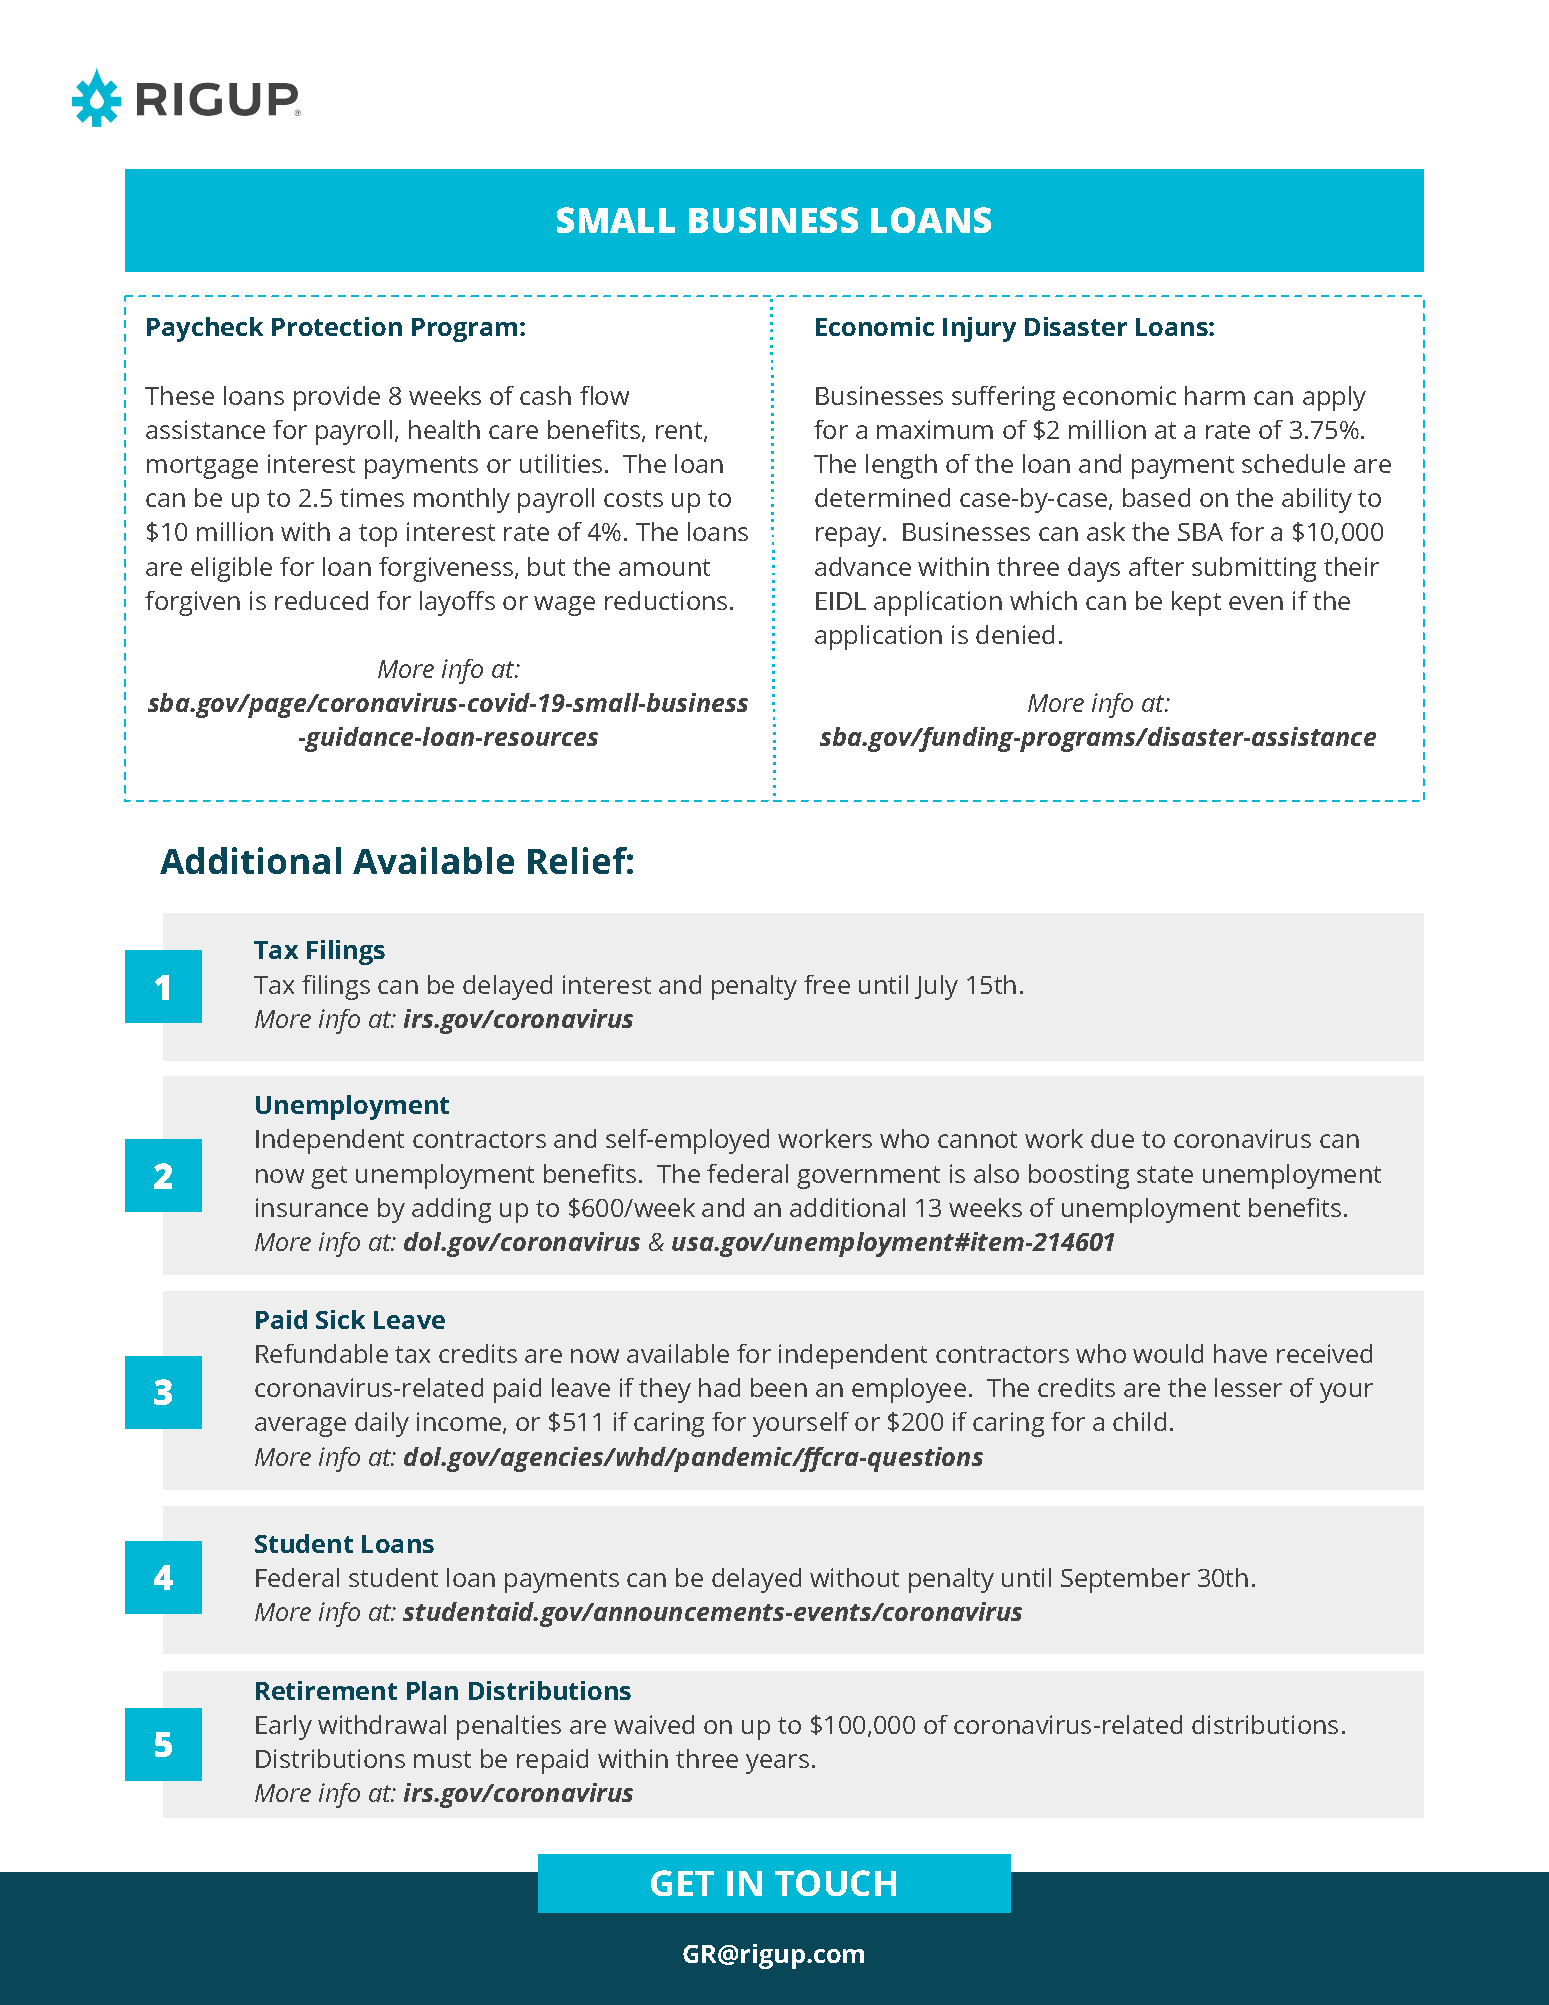  Describe the element at coordinates (680, 432) in the screenshot. I see `rent` at that location.
